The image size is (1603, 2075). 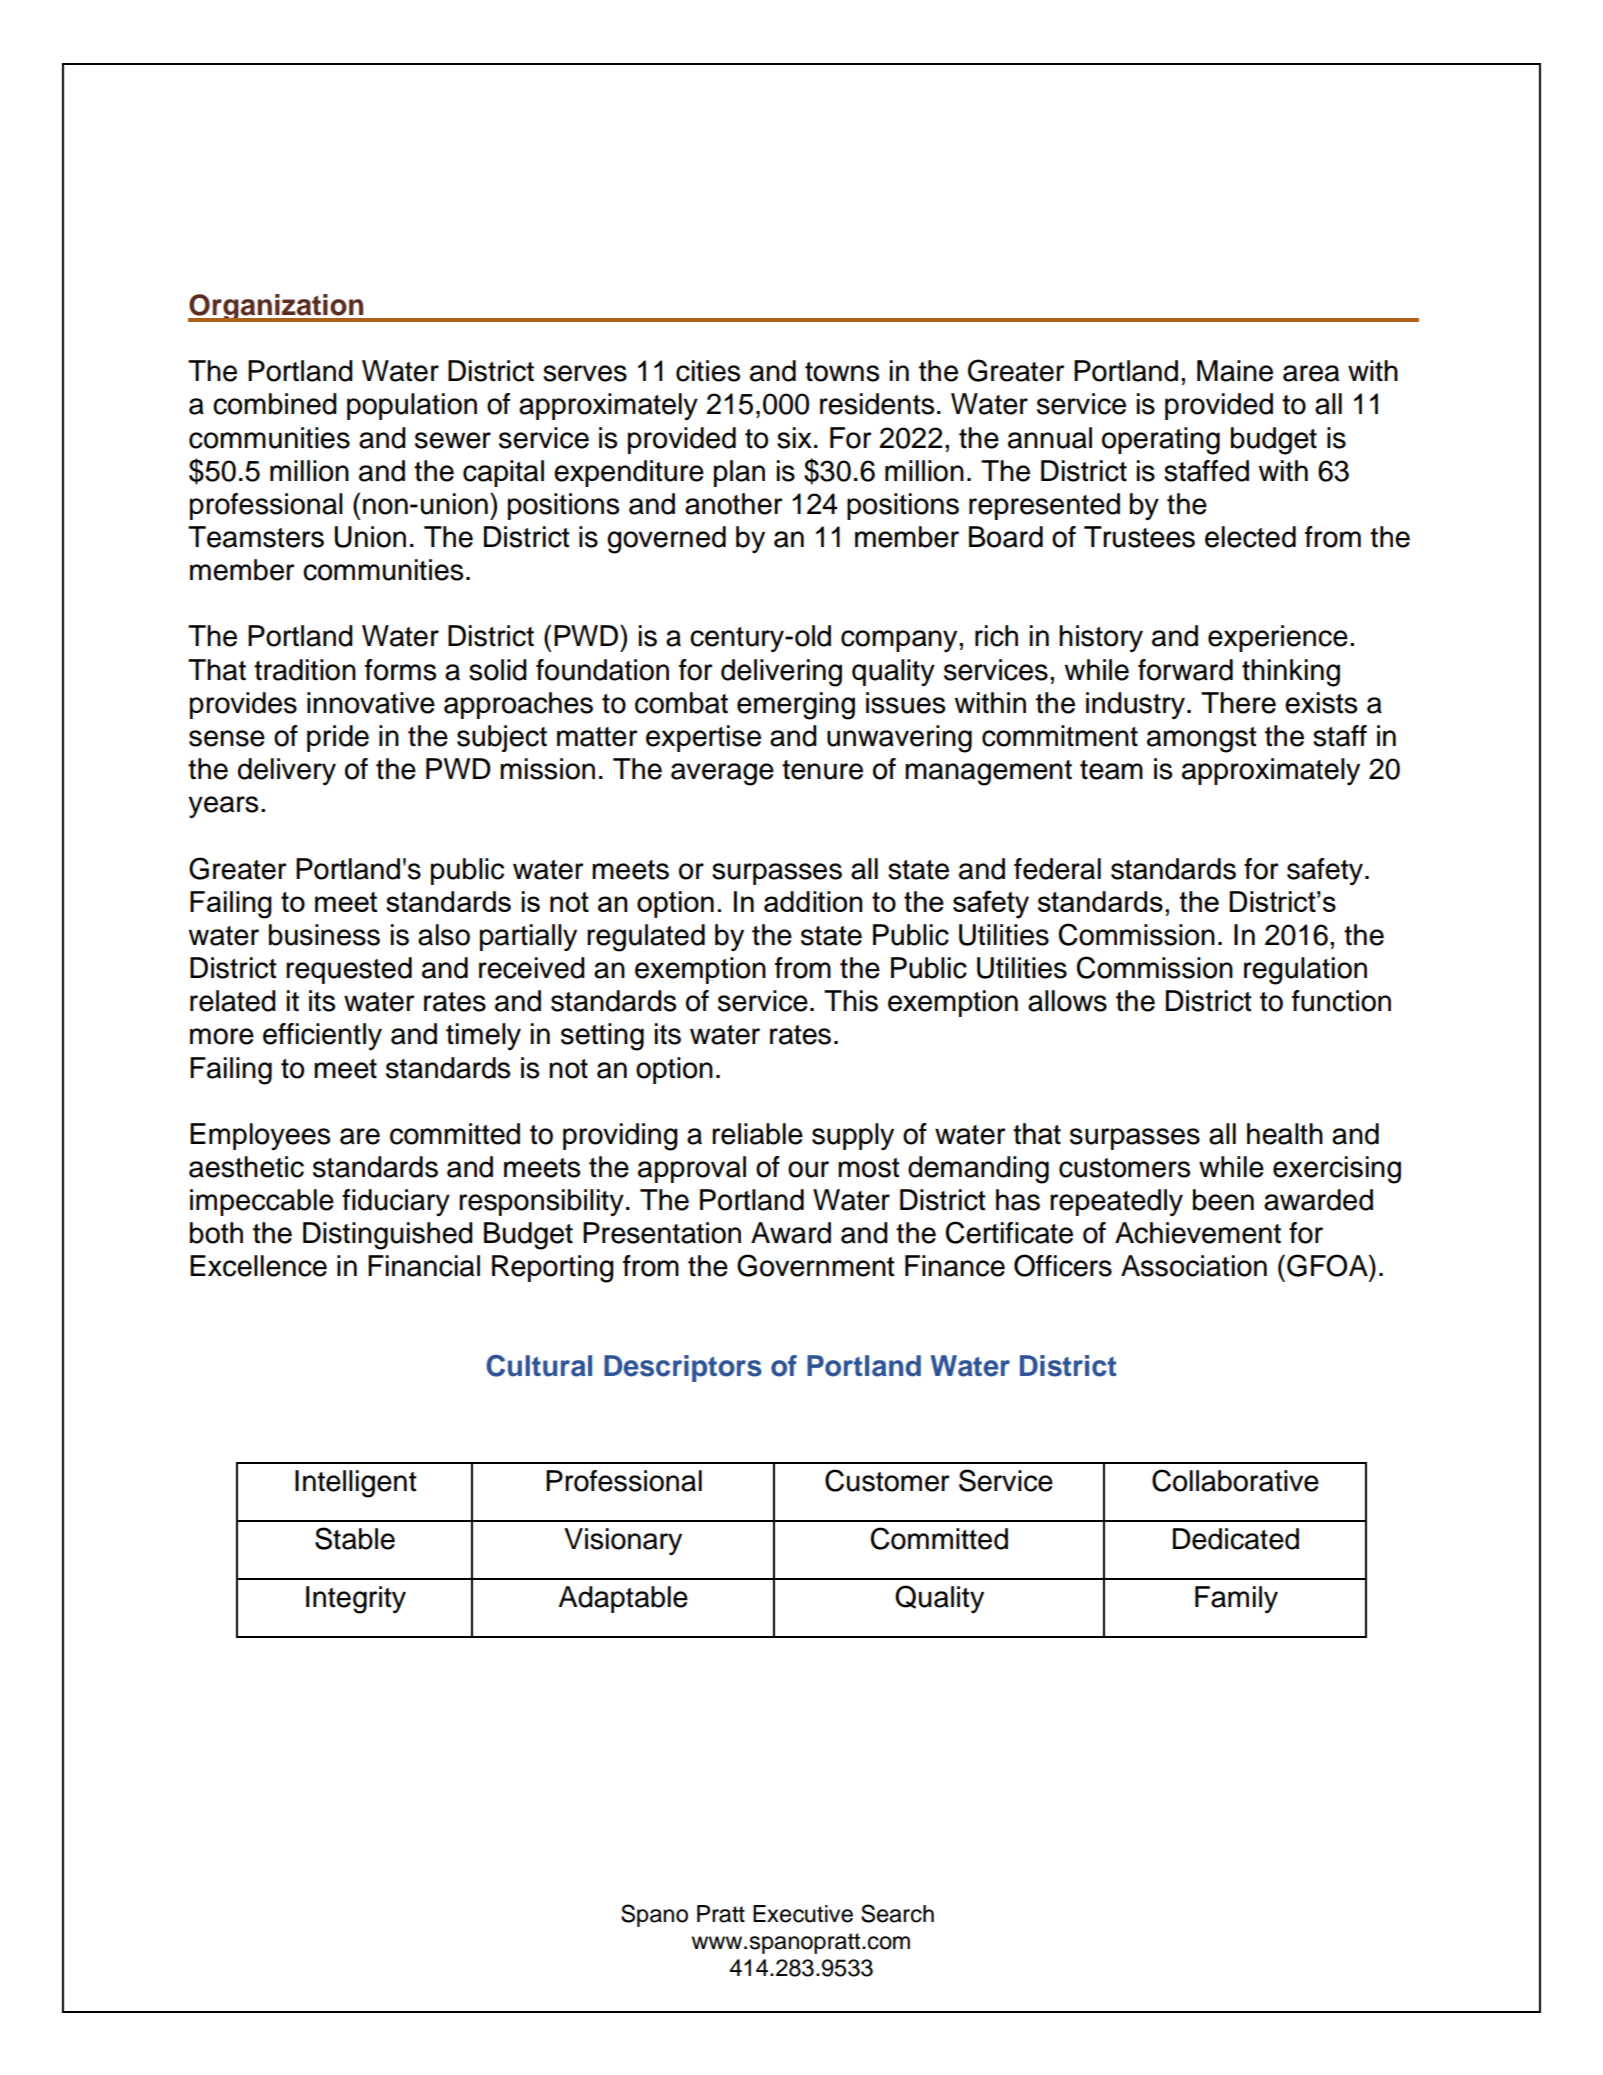 I want to click on Association, so click(x=1194, y=1266).
